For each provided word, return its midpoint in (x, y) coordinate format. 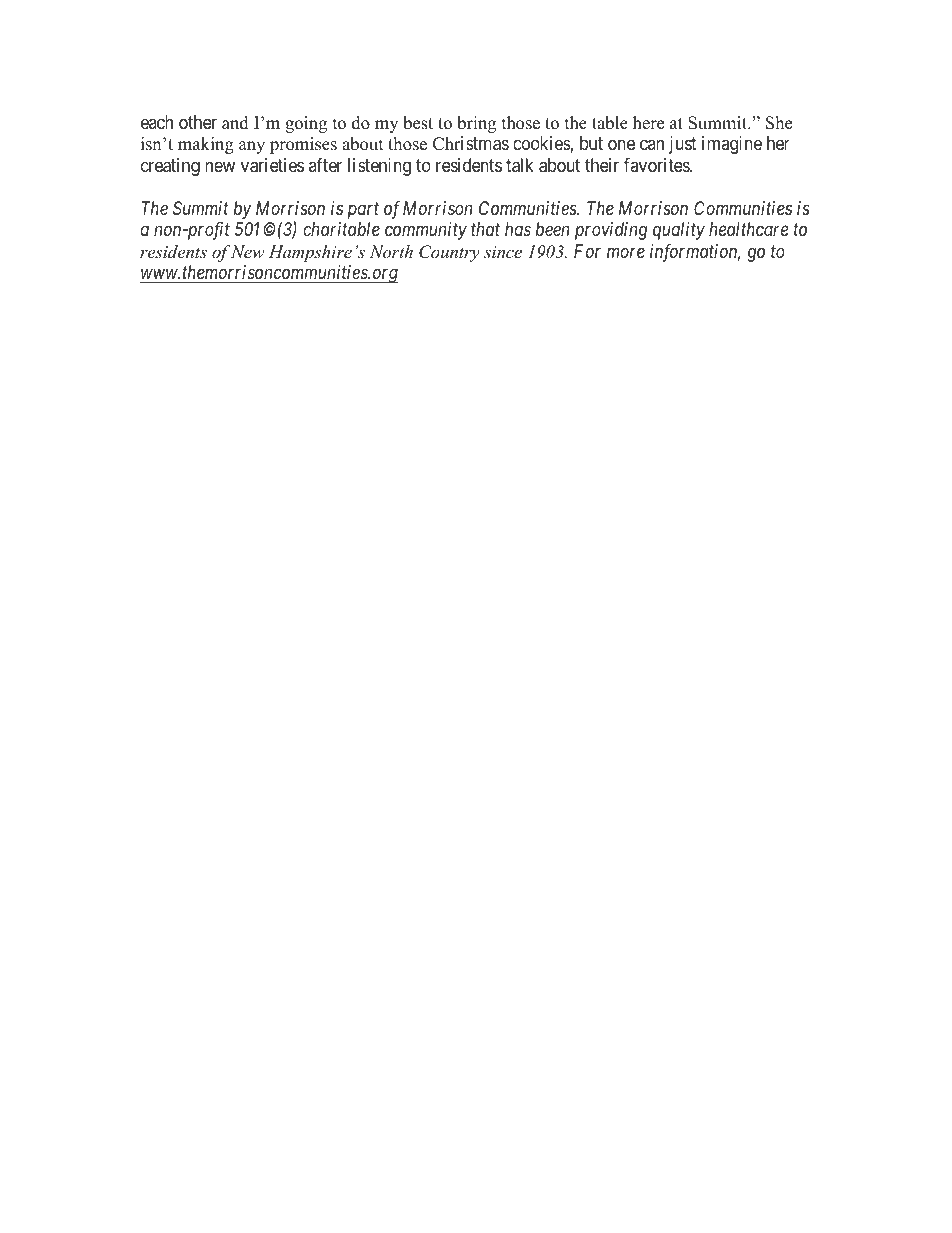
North (391, 251)
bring (476, 124)
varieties (272, 165)
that (485, 229)
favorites (657, 165)
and (235, 123)
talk (520, 165)
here (648, 123)
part (363, 211)
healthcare (748, 229)
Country (449, 253)
